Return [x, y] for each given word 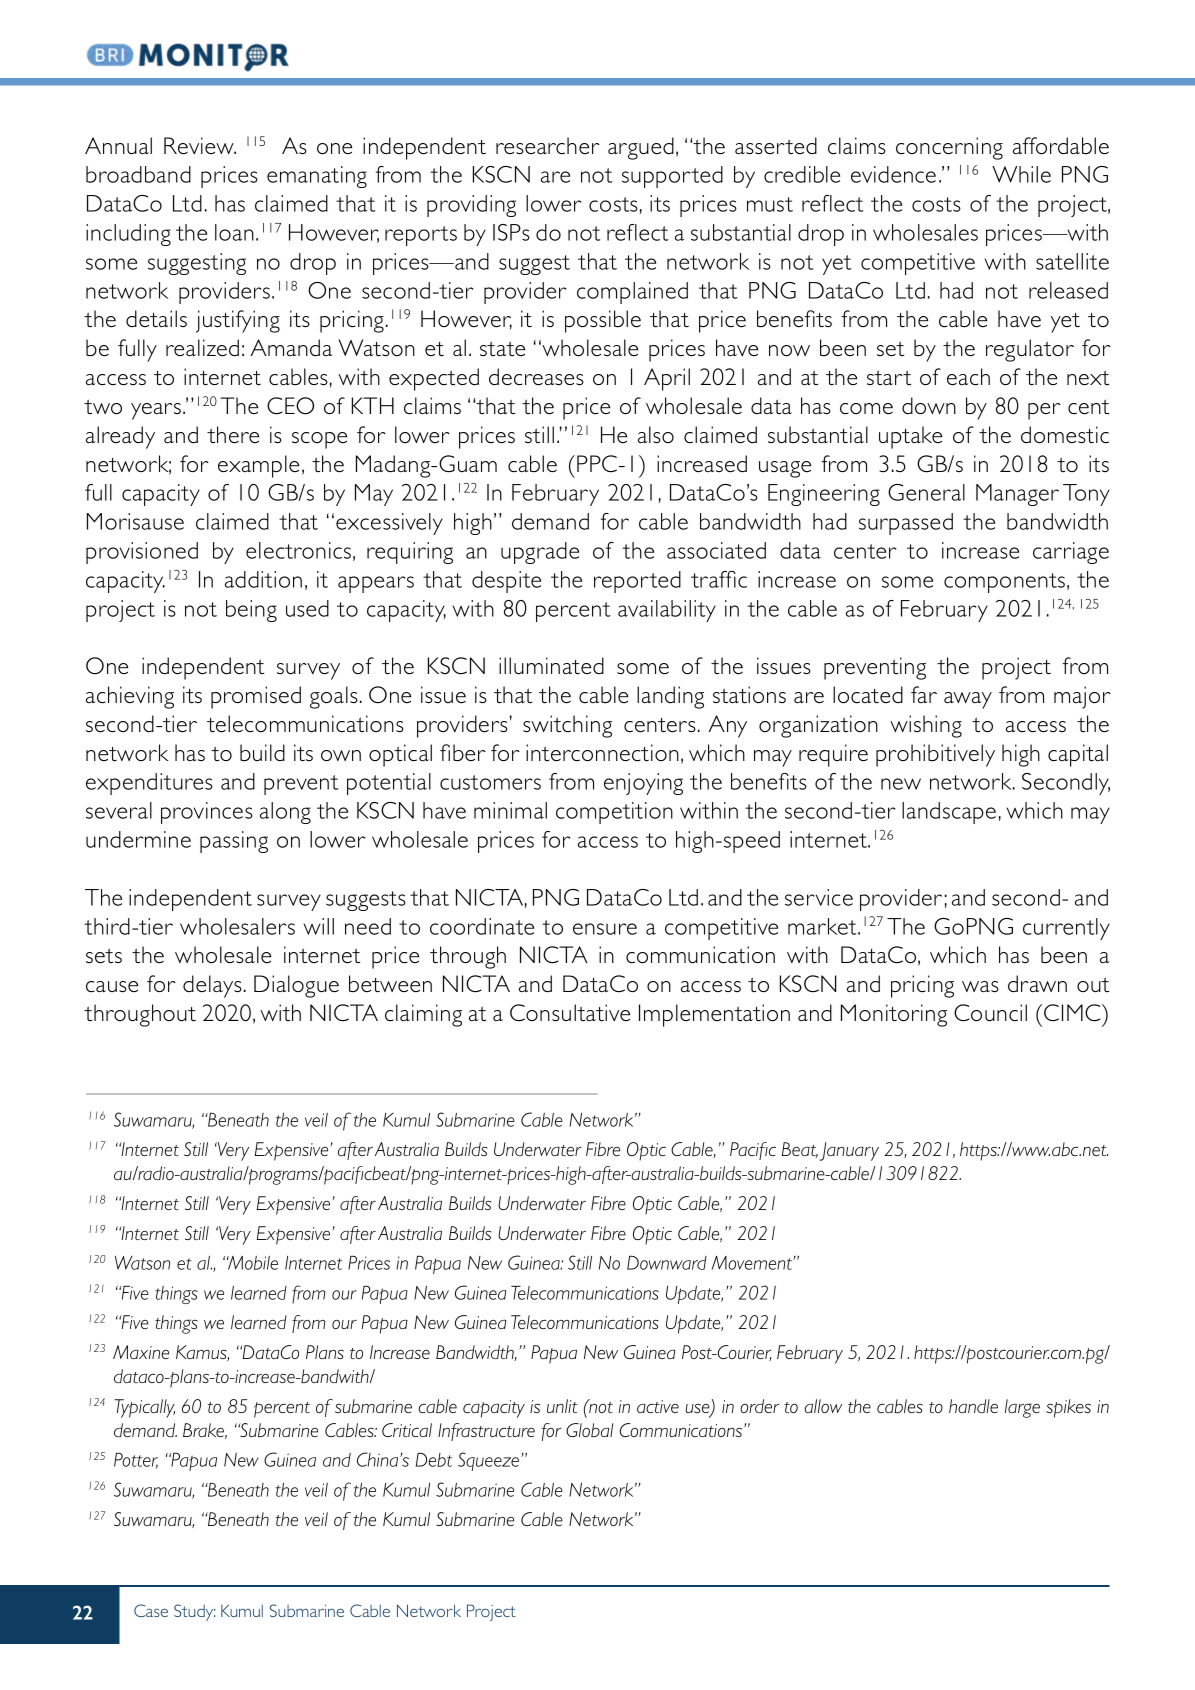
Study [194, 1612]
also [656, 434]
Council [990, 1013]
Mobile [252, 1263]
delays [212, 986]
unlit [562, 1406]
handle [973, 1406]
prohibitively [935, 755]
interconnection [602, 753]
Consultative [570, 1013]
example [258, 466]
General [926, 492]
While [1021, 174]
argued [641, 148]
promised [256, 697]
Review [200, 145]
